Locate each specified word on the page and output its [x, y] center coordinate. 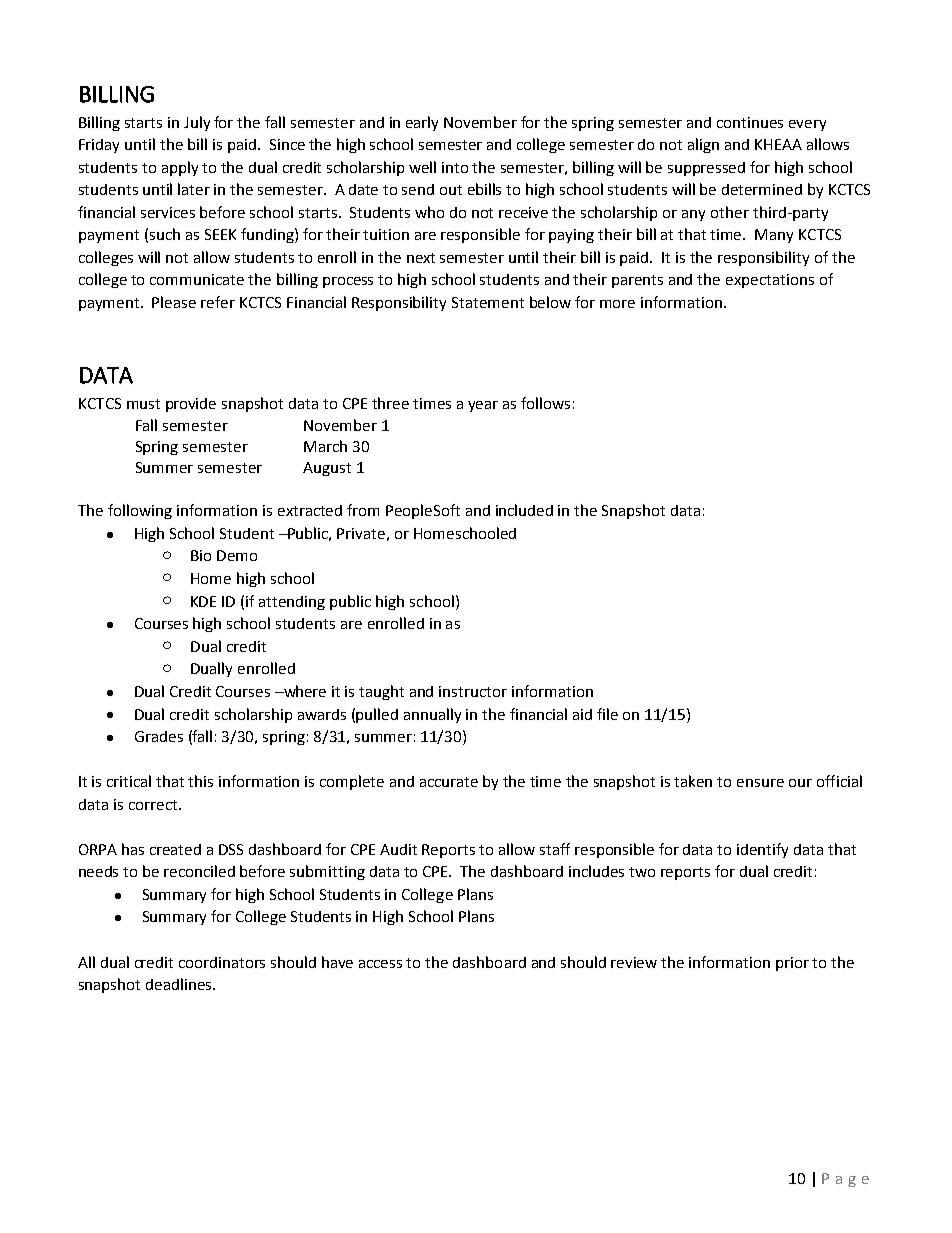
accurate [449, 782]
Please [174, 302]
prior [792, 964]
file [607, 714]
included [524, 510]
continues [750, 122]
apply [180, 168]
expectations [770, 281]
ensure [760, 783]
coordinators [222, 962]
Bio [201, 555]
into [455, 167]
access [380, 964]
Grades [159, 736]
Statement [488, 302]
